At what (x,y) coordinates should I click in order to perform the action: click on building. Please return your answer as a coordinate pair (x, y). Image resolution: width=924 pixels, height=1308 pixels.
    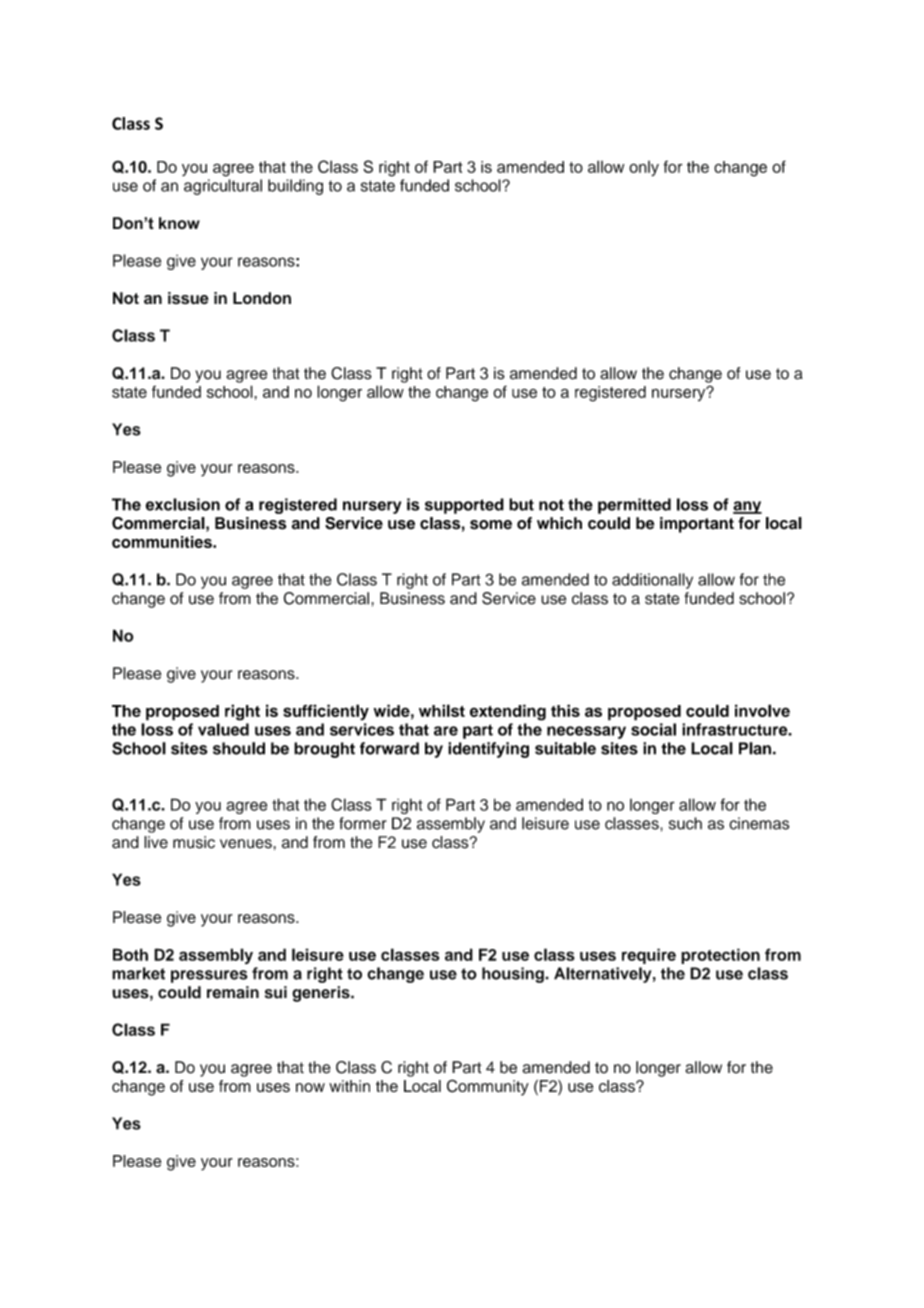
    Looking at the image, I should click on (295, 187).
